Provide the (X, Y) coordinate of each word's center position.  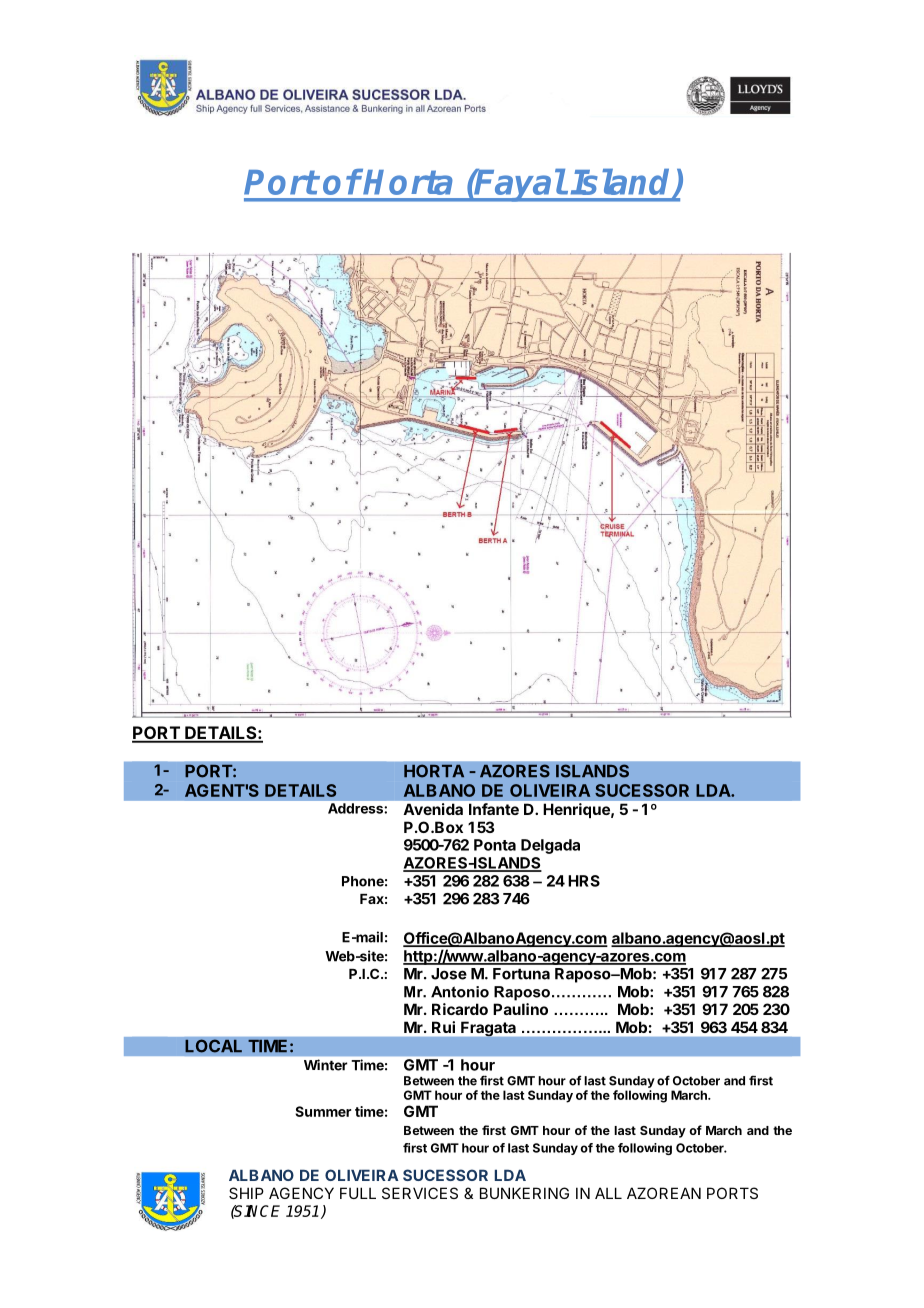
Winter (325, 1065)
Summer (323, 1111)
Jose (449, 974)
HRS (584, 881)
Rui (443, 1027)
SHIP (246, 1193)
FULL (358, 1193)
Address (355, 808)
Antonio (460, 992)
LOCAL (213, 1046)
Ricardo (460, 1009)
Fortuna (521, 974)
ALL (608, 1193)
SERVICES (420, 1193)
